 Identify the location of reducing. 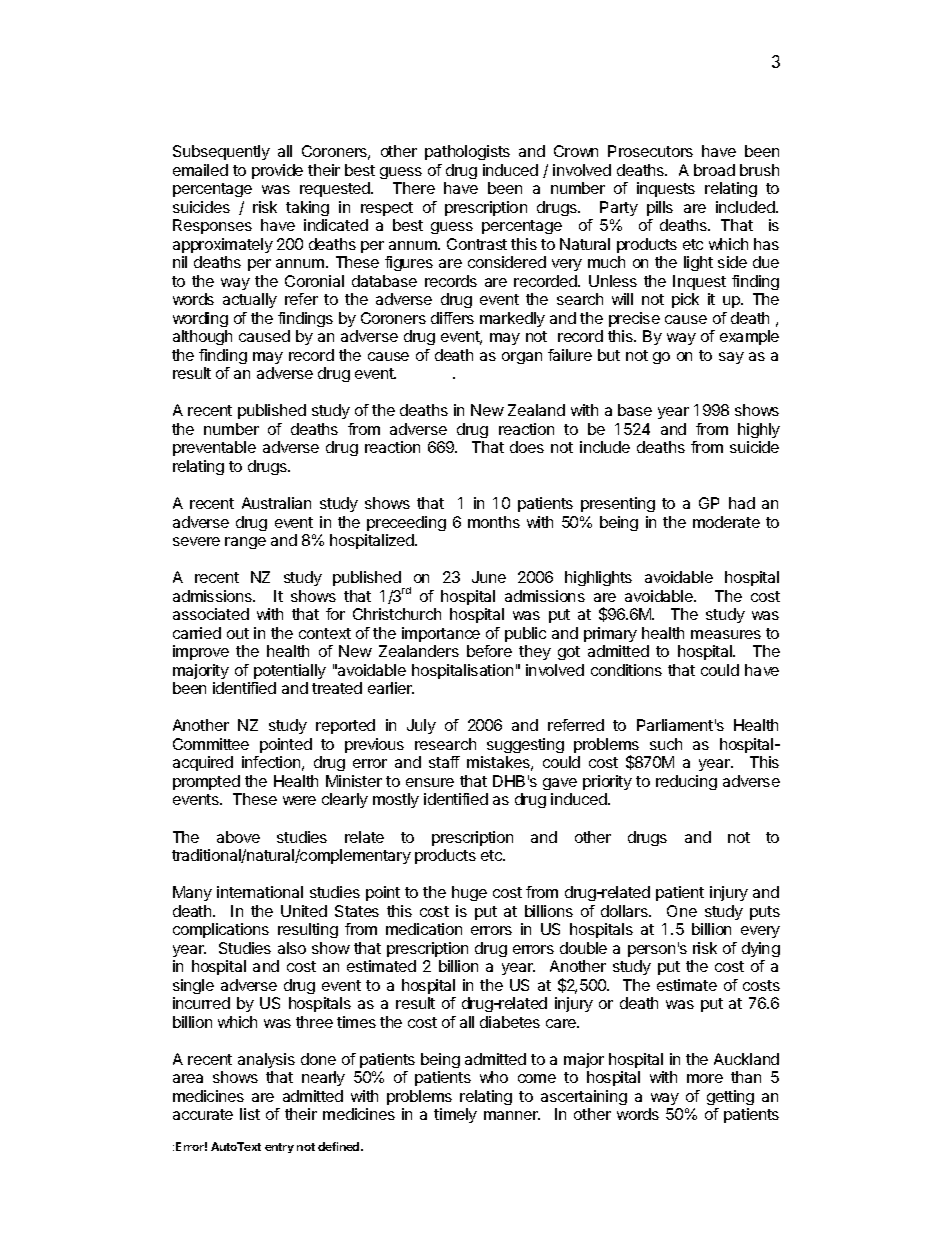
(686, 782).
